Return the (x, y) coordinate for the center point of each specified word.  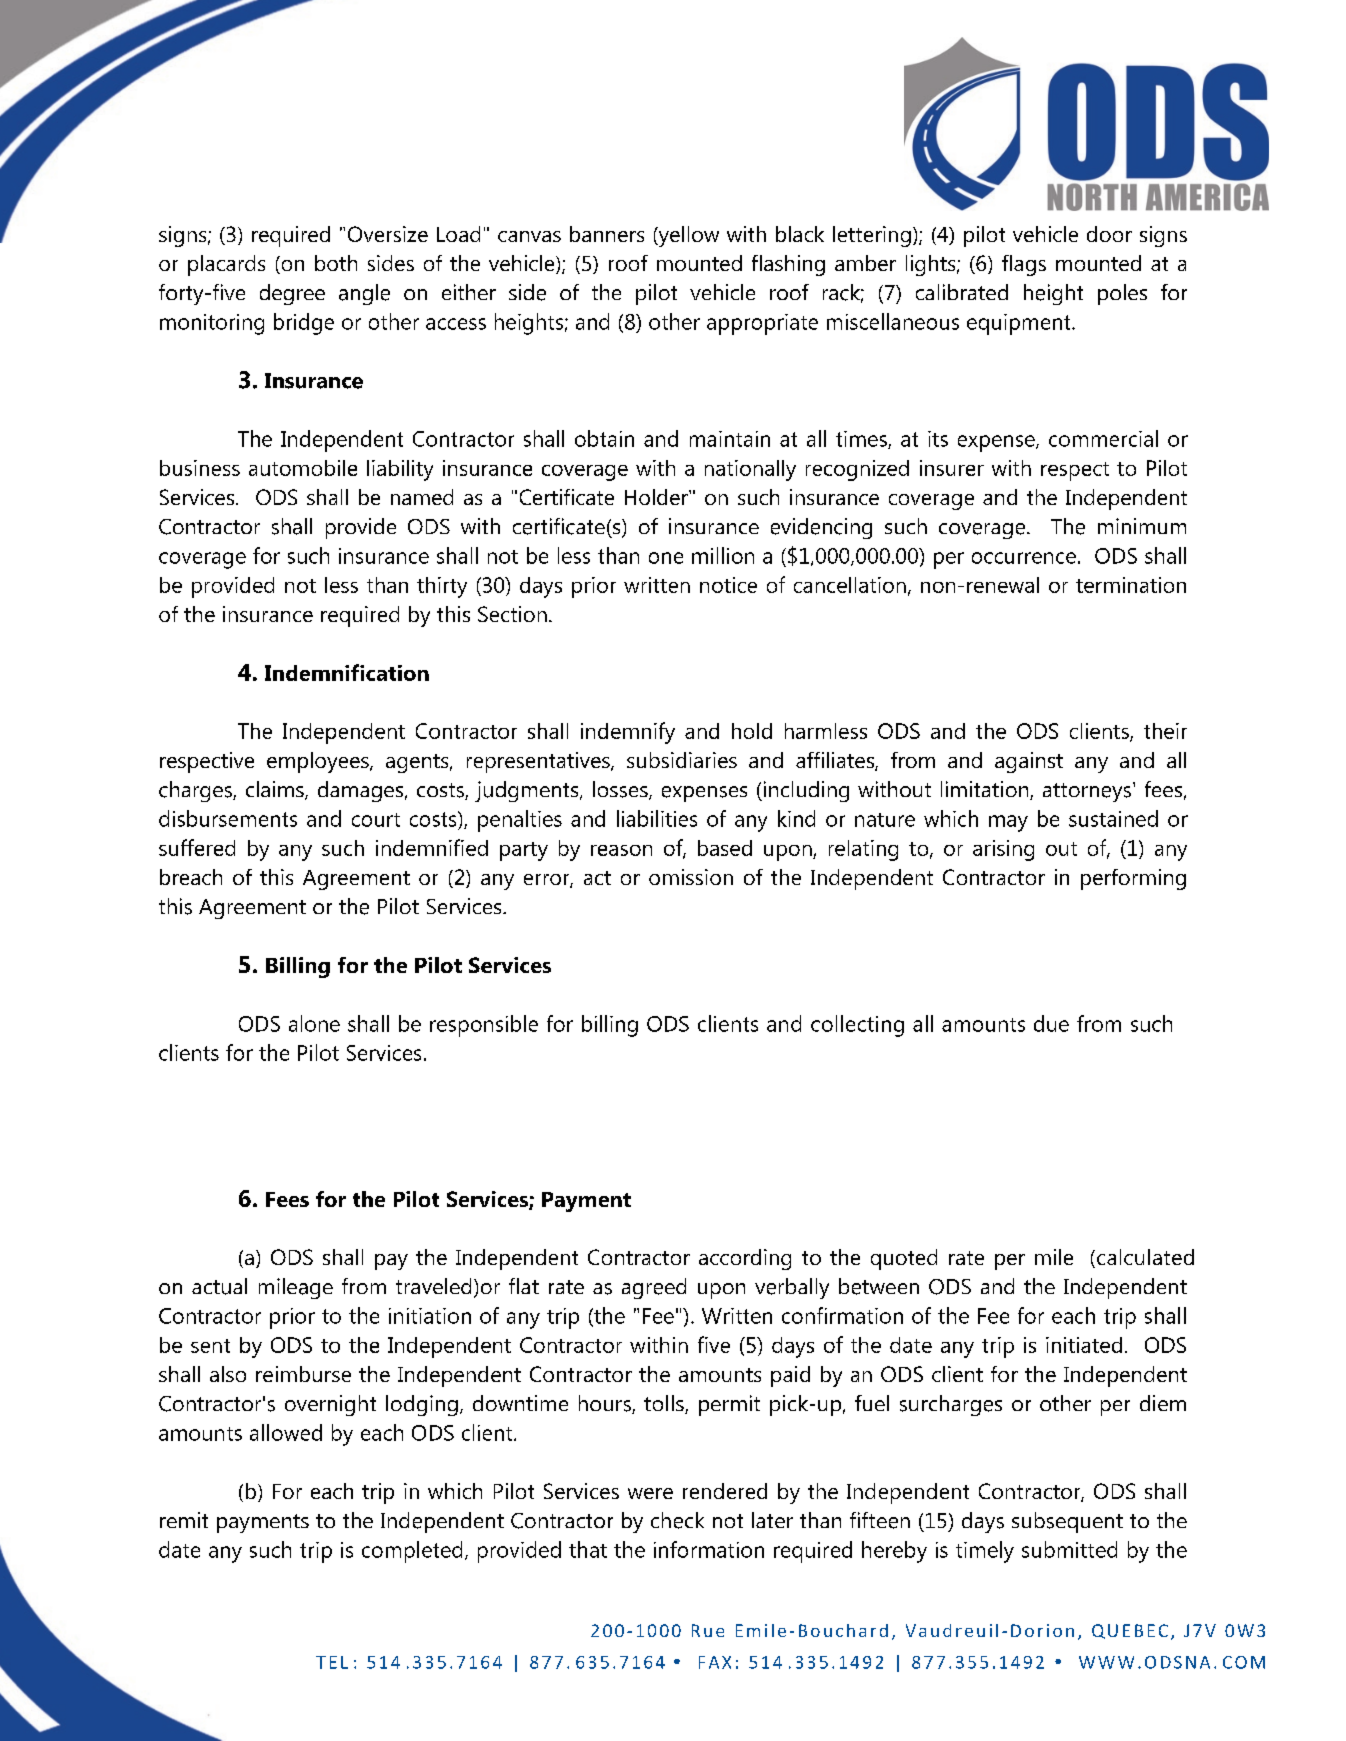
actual (219, 1286)
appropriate (762, 324)
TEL (332, 1662)
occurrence (1024, 558)
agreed (654, 1288)
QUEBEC (1130, 1631)
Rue (708, 1630)
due (1051, 1023)
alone (314, 1023)
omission (691, 877)
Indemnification (347, 672)
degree (292, 294)
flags (1024, 265)
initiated (1084, 1345)
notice (728, 585)
